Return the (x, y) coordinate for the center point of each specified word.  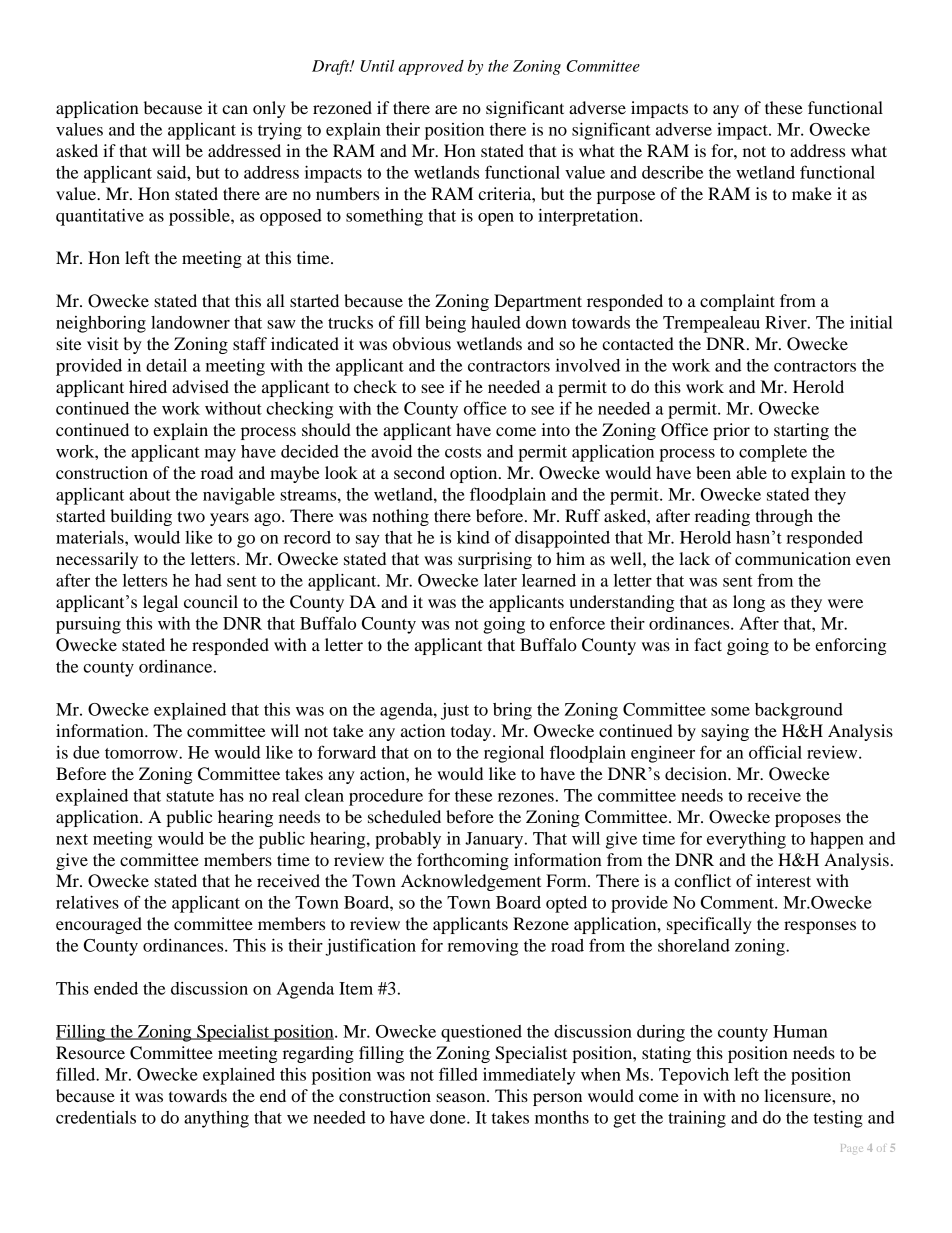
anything (216, 1119)
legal (160, 603)
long (749, 603)
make (812, 193)
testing (838, 1119)
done (449, 1117)
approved (431, 67)
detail (166, 365)
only (269, 109)
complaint (737, 302)
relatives (87, 902)
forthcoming (463, 861)
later (500, 580)
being (445, 324)
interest (783, 880)
